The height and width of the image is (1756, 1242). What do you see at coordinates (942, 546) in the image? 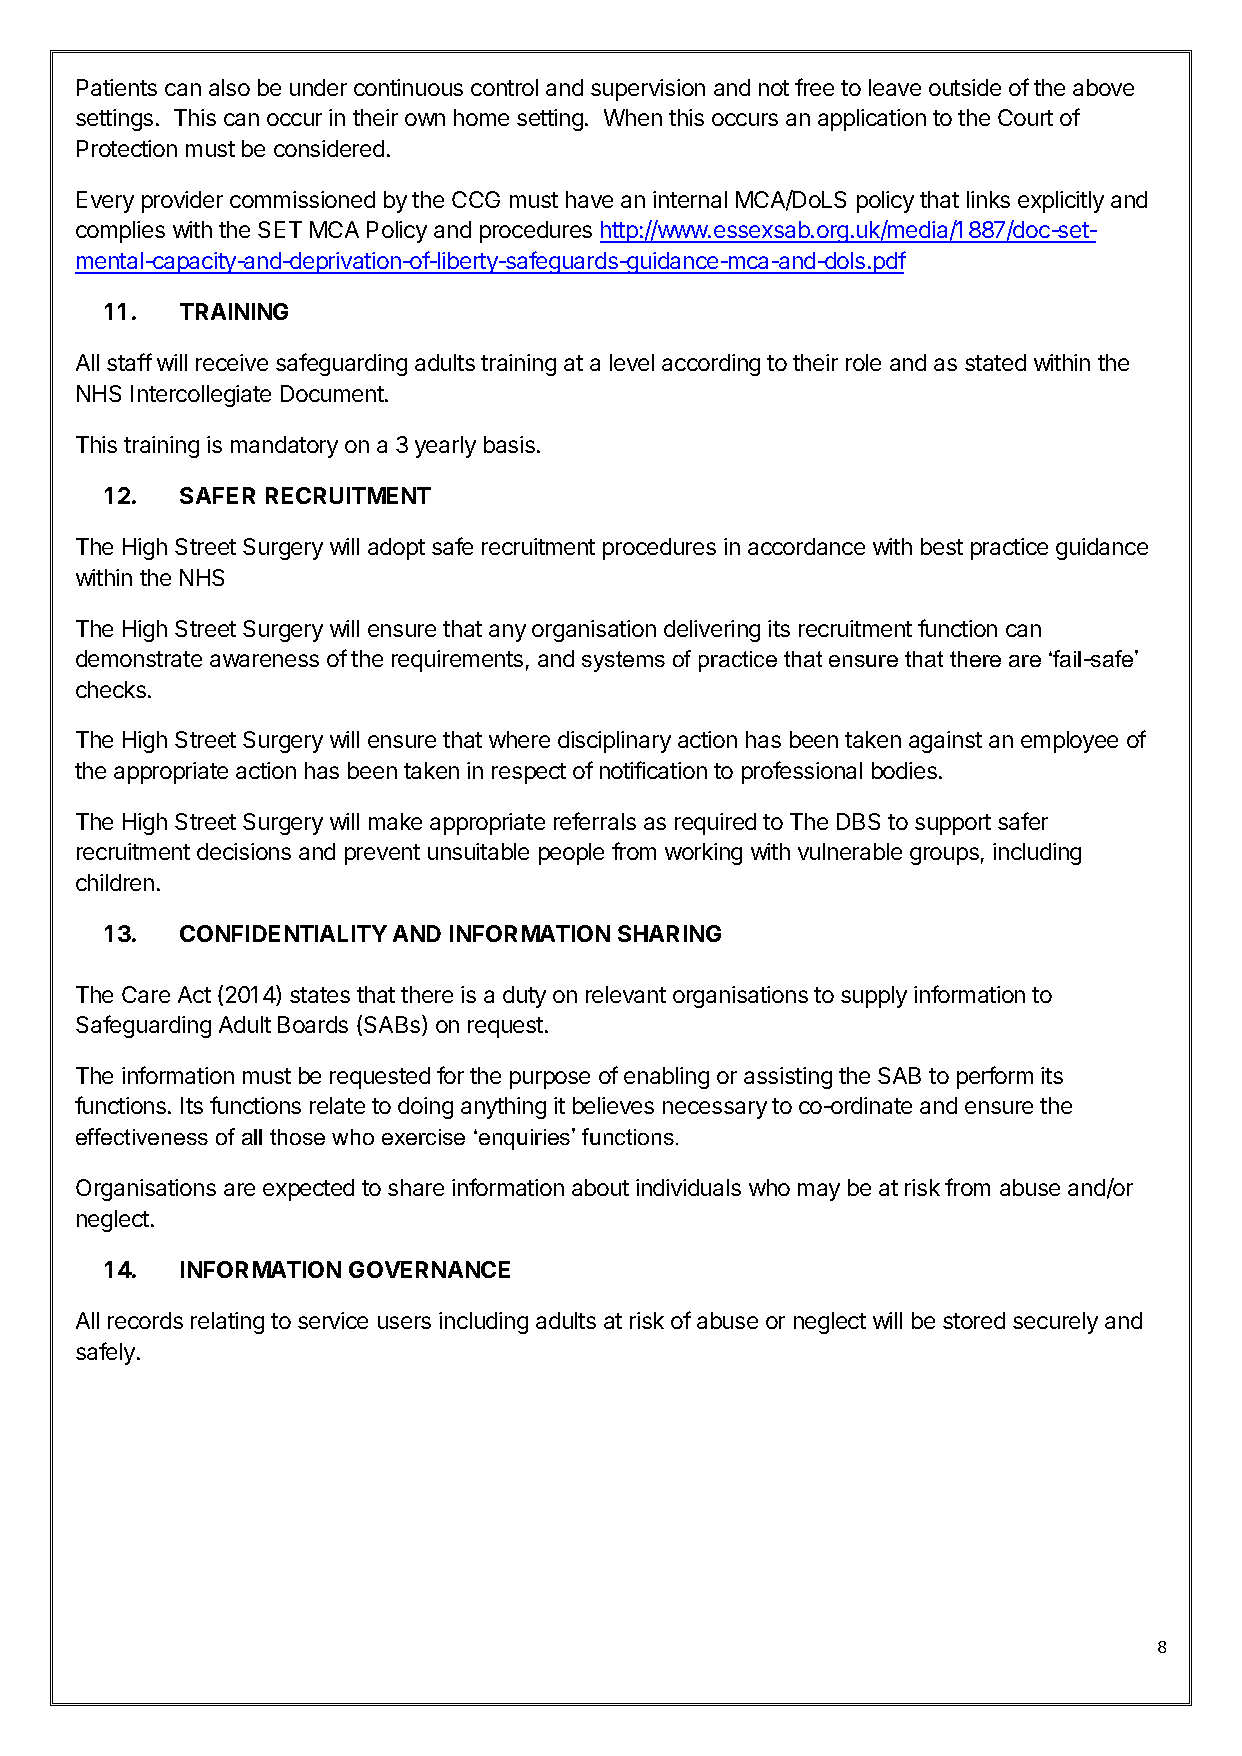
I see `best` at bounding box center [942, 546].
